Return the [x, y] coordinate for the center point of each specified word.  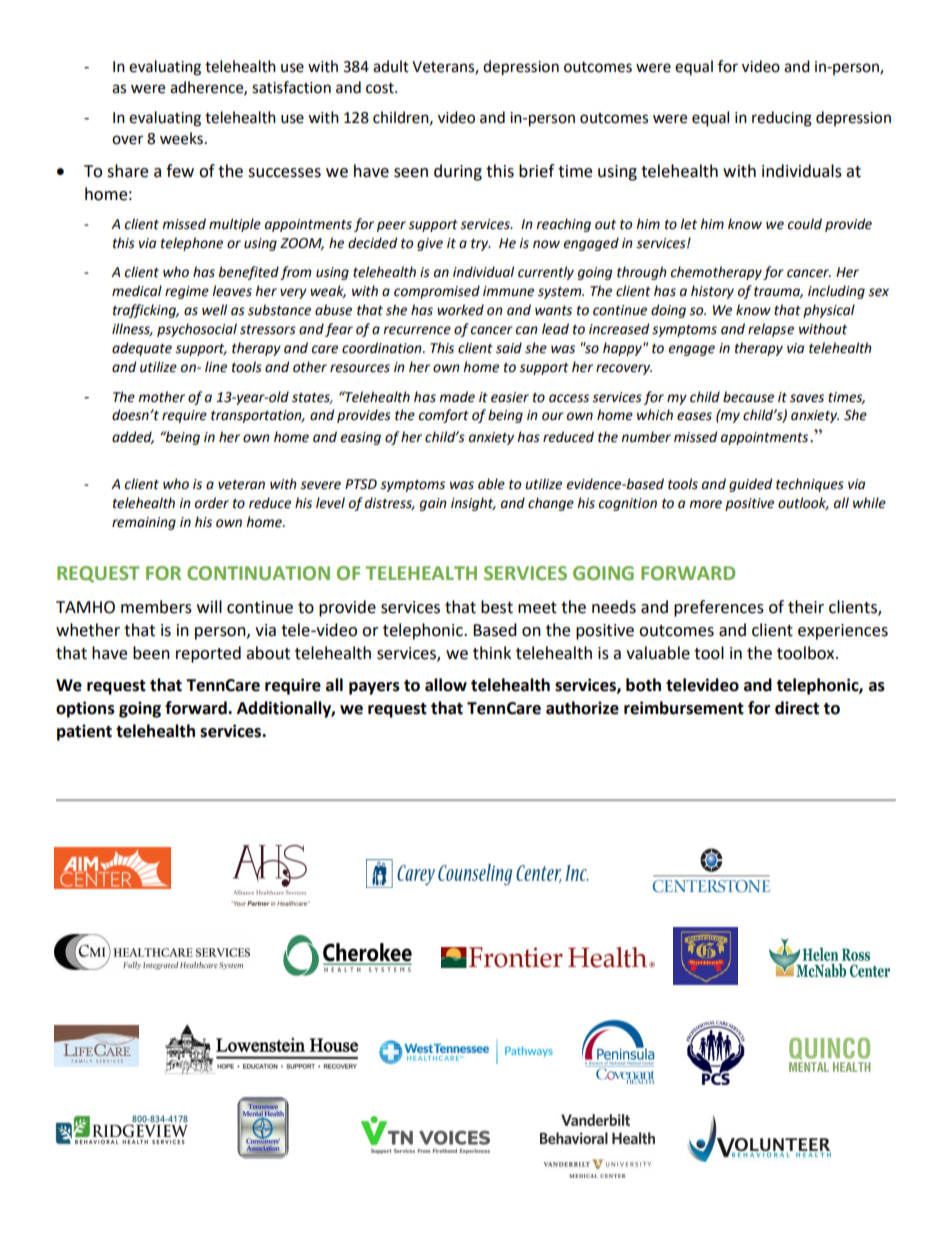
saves [807, 398]
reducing [782, 119]
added [133, 437]
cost [381, 88]
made [457, 397]
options [85, 709]
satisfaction [291, 87]
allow [446, 685]
